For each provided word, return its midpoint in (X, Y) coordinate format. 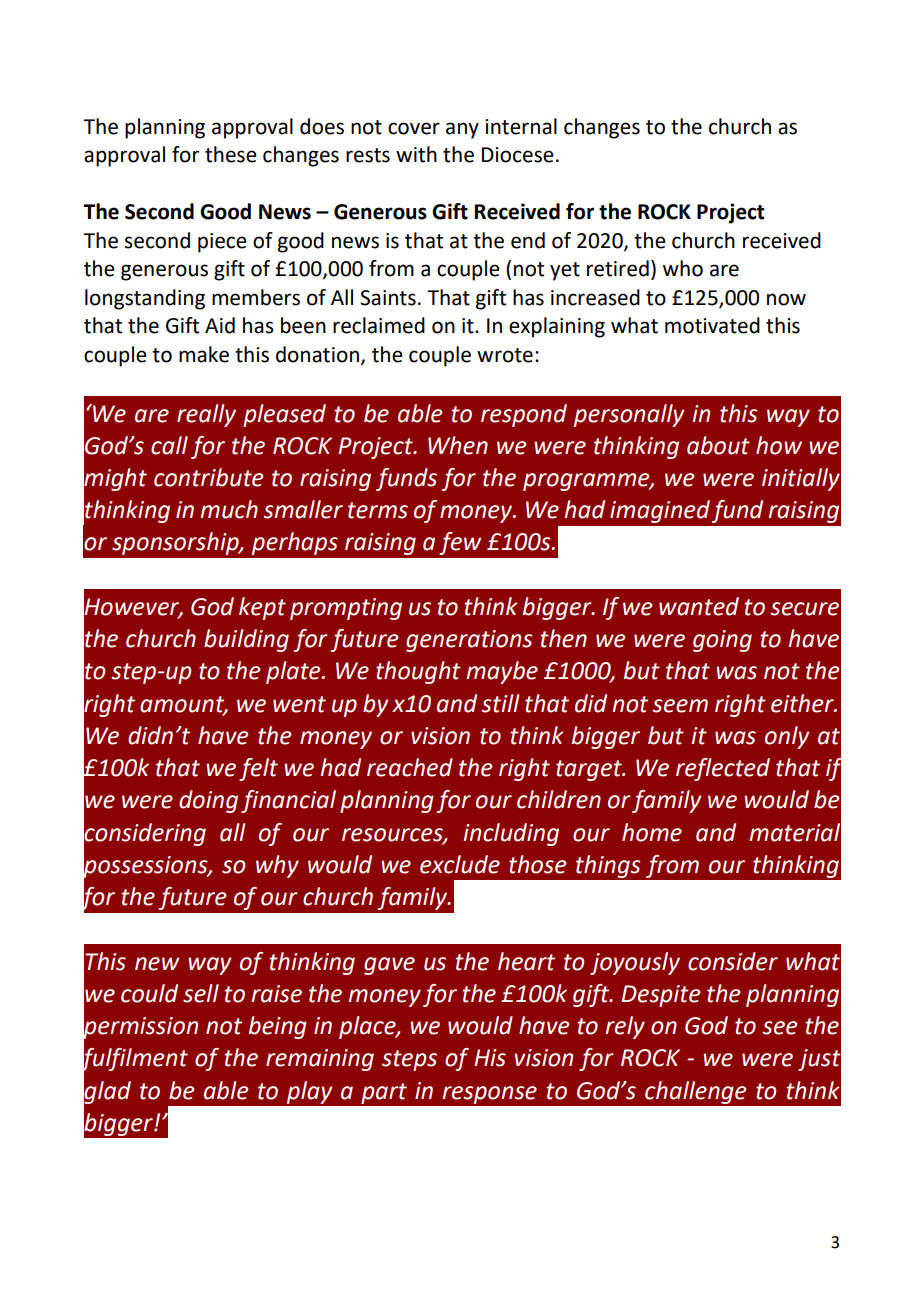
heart (526, 961)
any (462, 130)
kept (262, 608)
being (277, 1027)
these (231, 154)
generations (469, 641)
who (683, 268)
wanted (699, 606)
